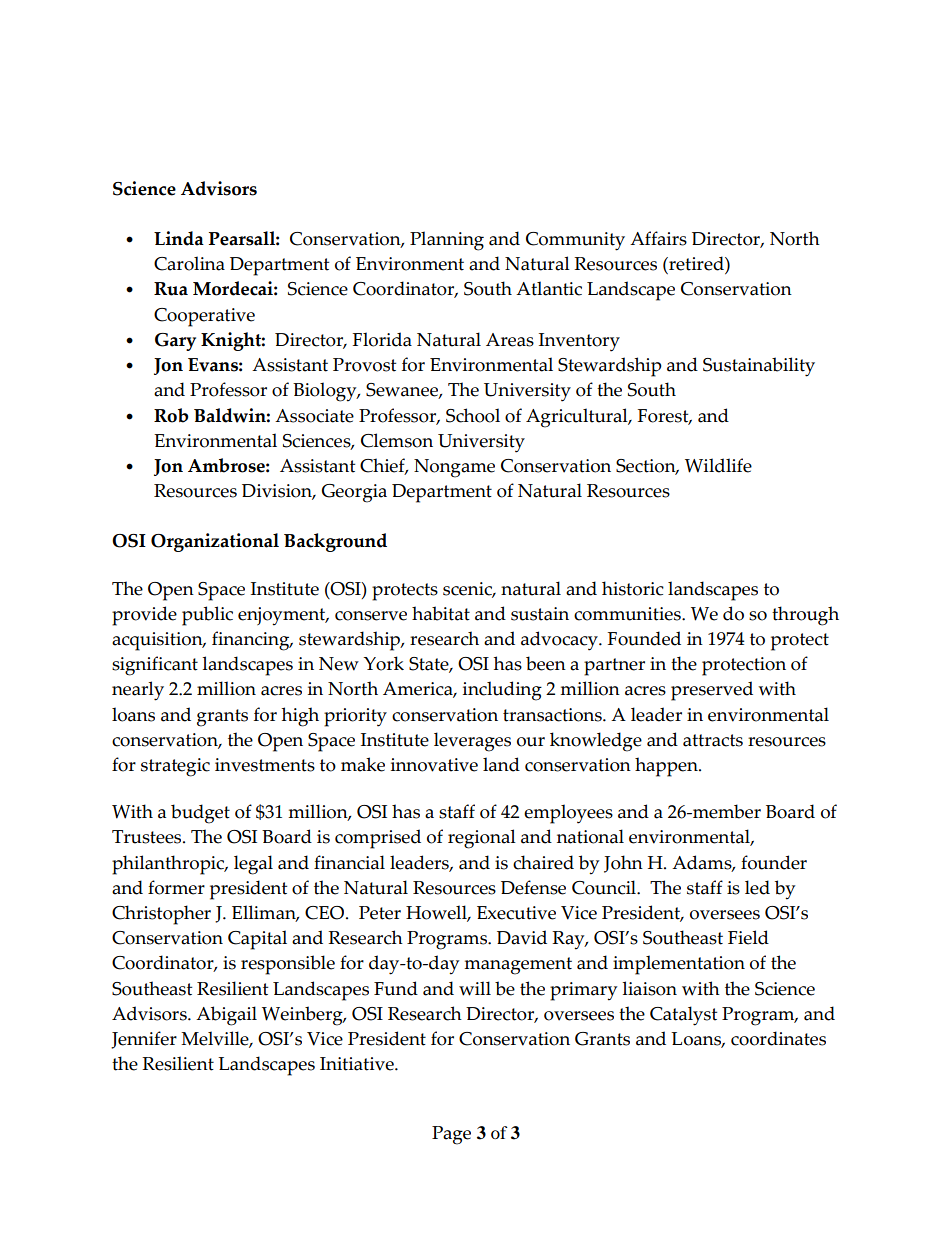 Image resolution: width=952 pixels, height=1233 pixels. What do you see at coordinates (696, 263) in the image?
I see `retired` at bounding box center [696, 263].
